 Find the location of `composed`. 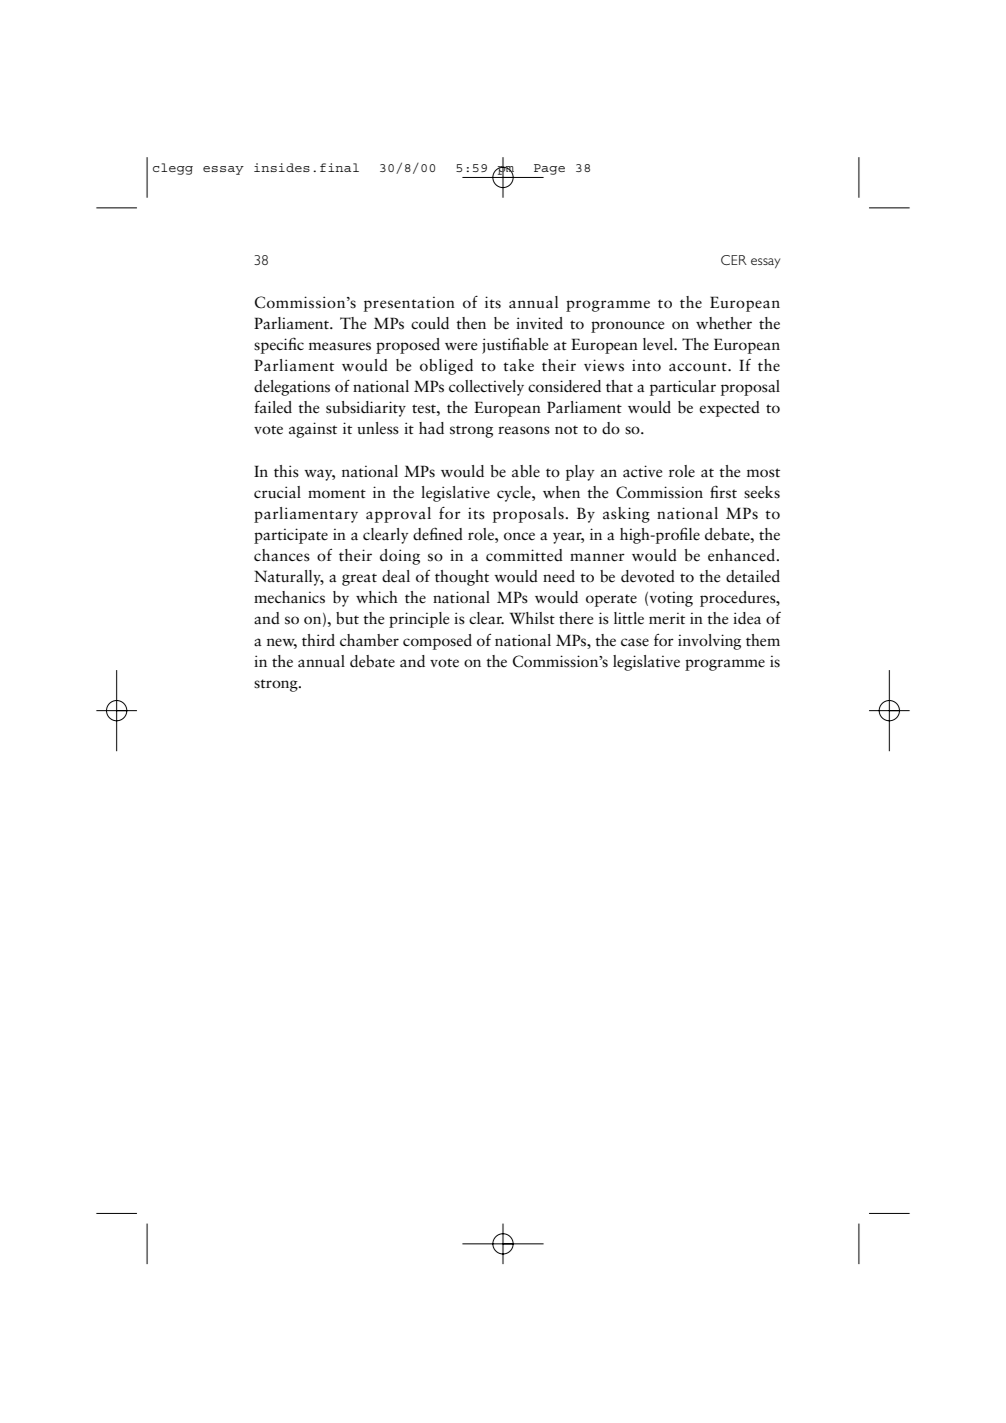

composed is located at coordinates (437, 642).
